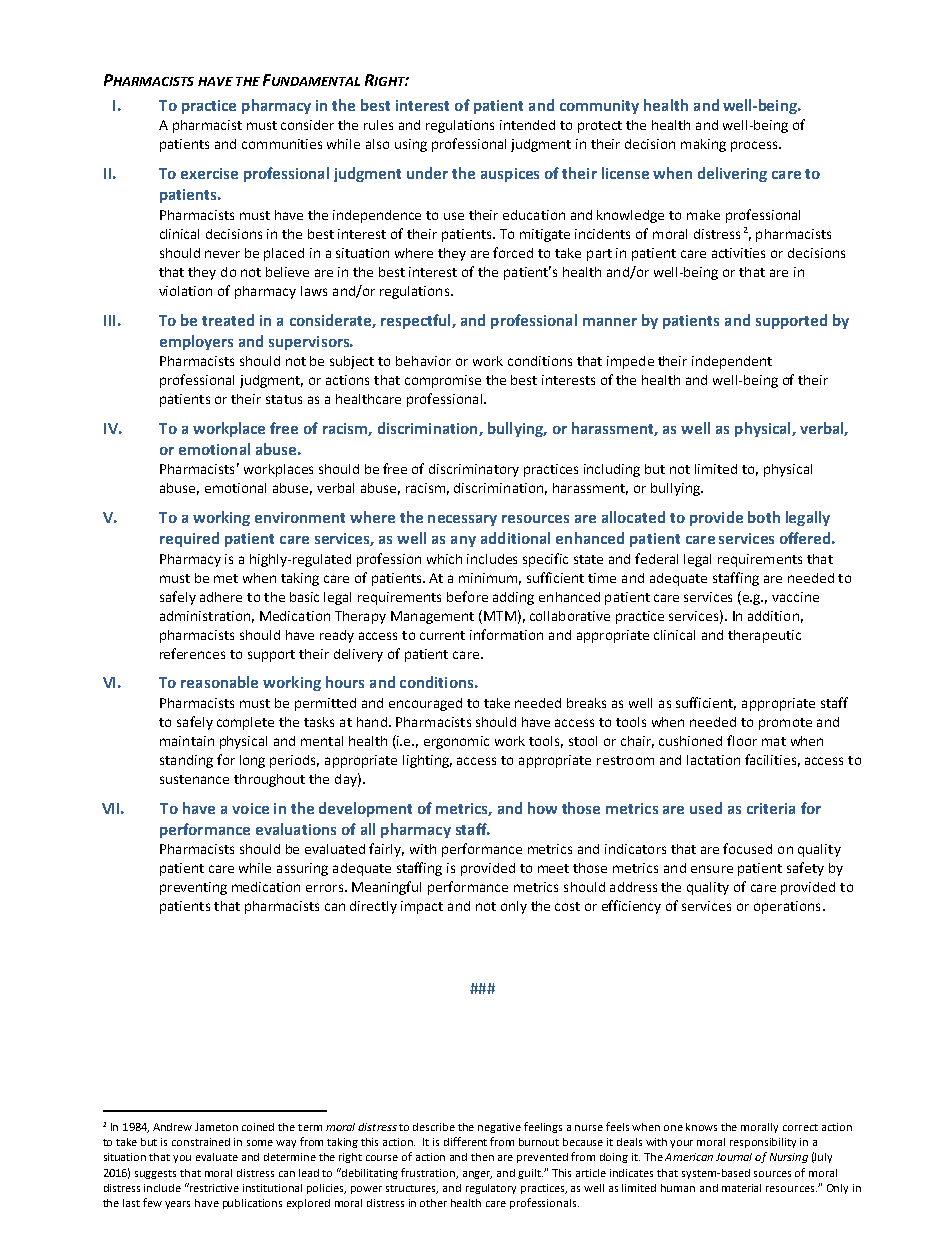  Describe the element at coordinates (155, 1174) in the screenshot. I see `suggests` at that location.
